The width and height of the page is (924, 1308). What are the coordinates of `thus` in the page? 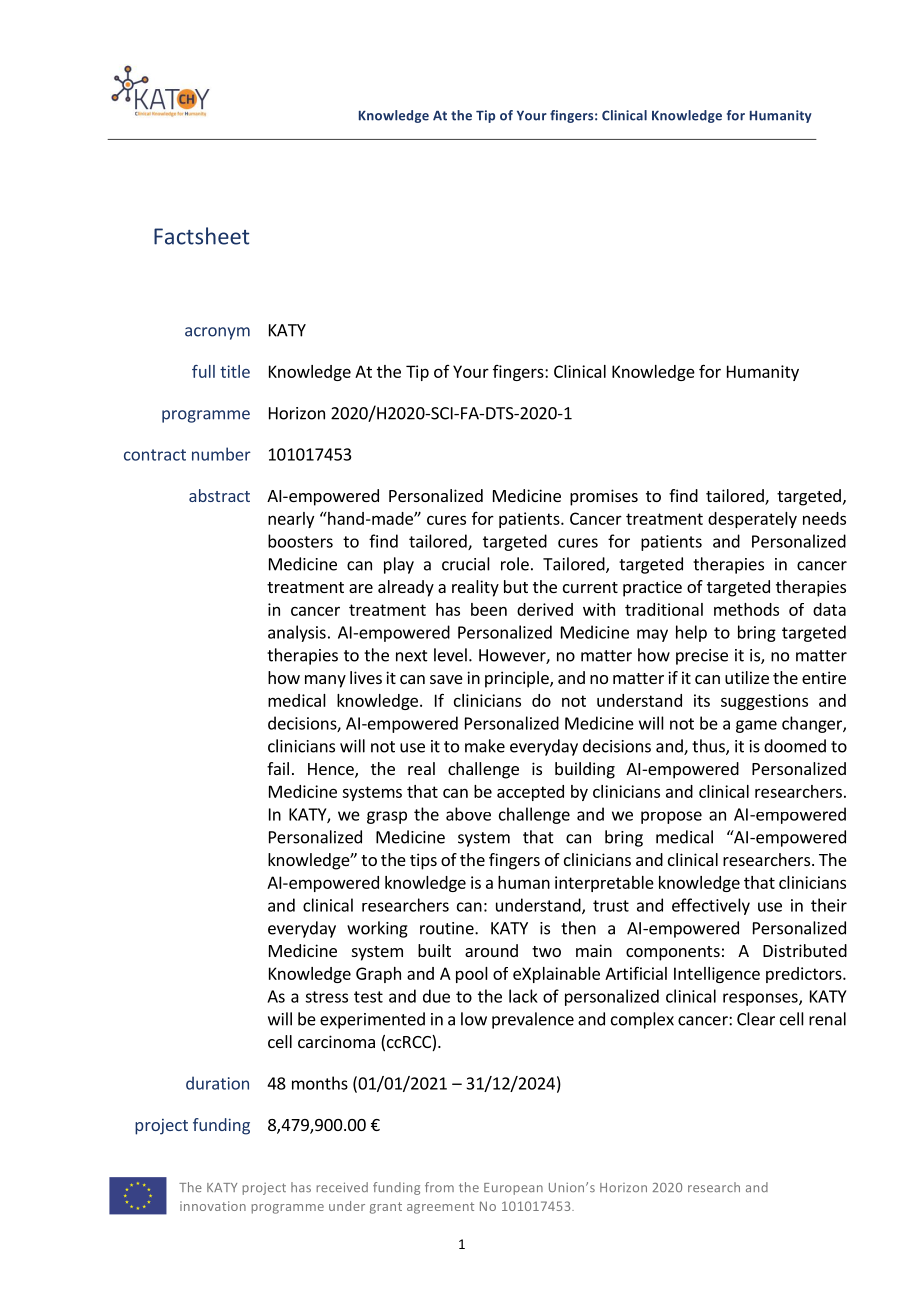 It's located at (709, 747).
